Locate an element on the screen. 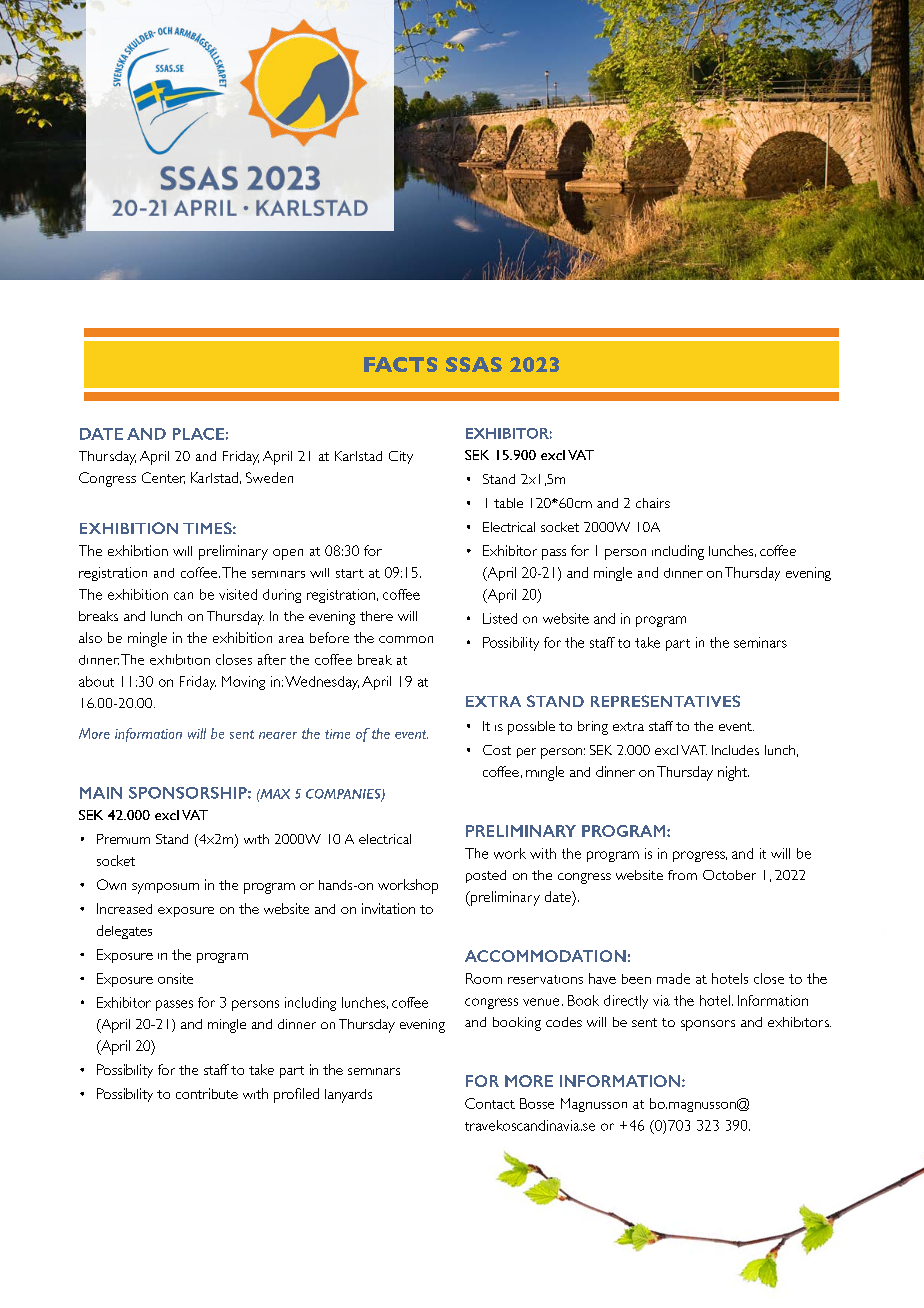  PLACE is located at coordinates (198, 434).
